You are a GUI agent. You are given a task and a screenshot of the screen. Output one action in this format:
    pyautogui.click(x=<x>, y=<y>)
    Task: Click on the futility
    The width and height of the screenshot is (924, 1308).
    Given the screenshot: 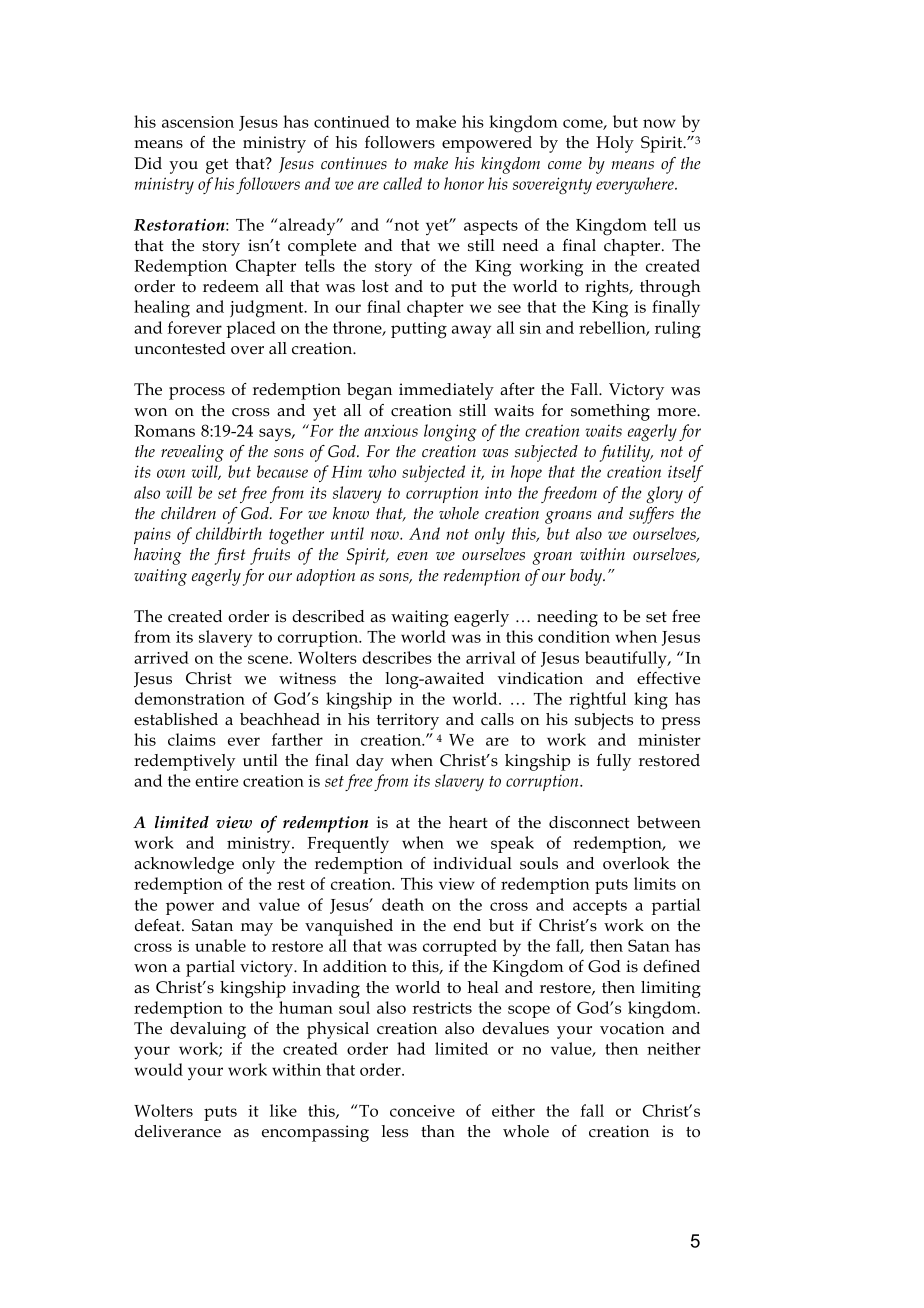 What is the action you would take?
    pyautogui.click(x=626, y=453)
